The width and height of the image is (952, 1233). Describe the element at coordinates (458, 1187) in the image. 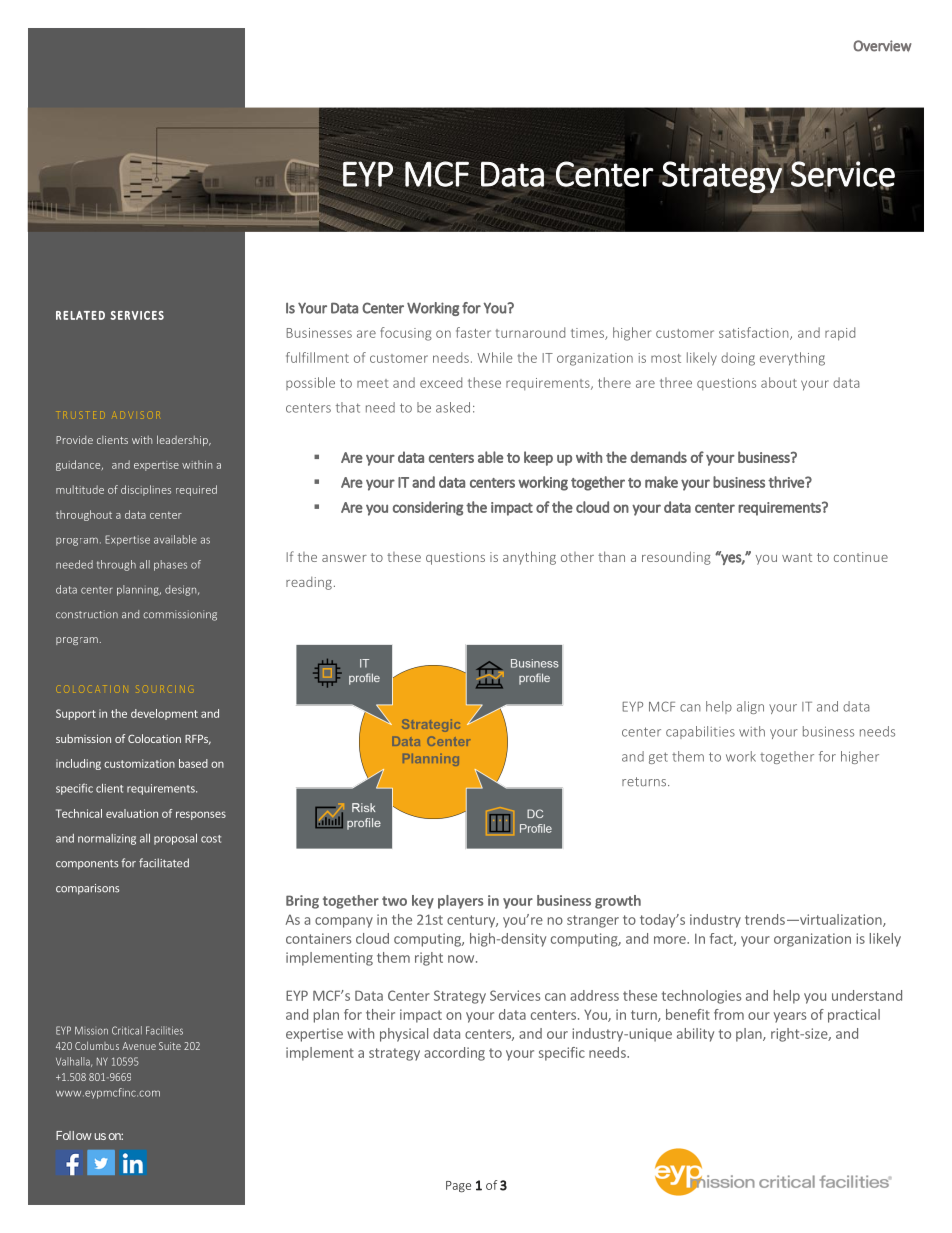

I see `Page` at that location.
